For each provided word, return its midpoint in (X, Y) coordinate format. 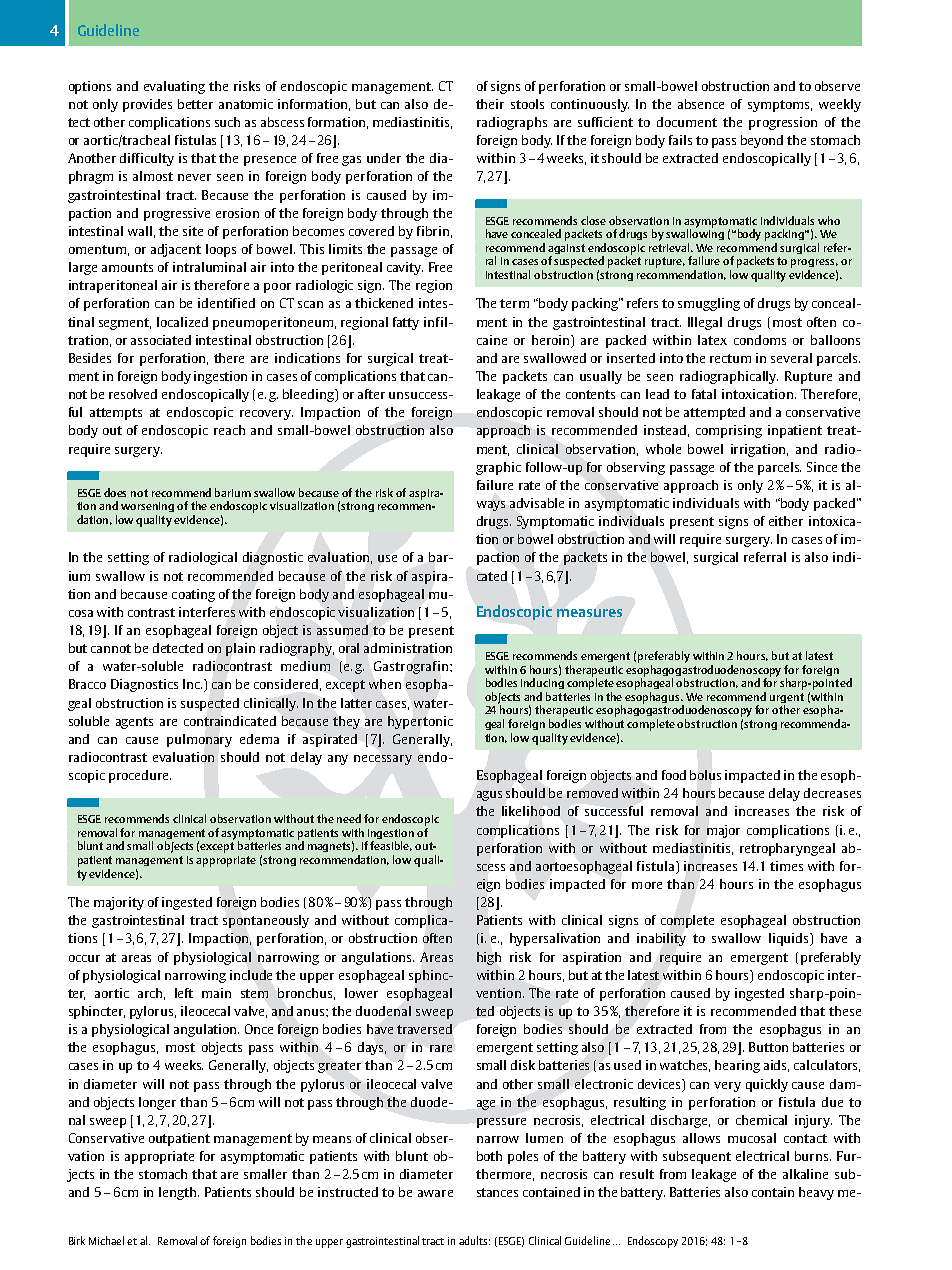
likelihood (531, 811)
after (371, 394)
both (489, 1156)
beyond (762, 141)
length (179, 1193)
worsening (147, 507)
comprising (729, 431)
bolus (705, 775)
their (490, 104)
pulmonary (199, 740)
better (195, 104)
